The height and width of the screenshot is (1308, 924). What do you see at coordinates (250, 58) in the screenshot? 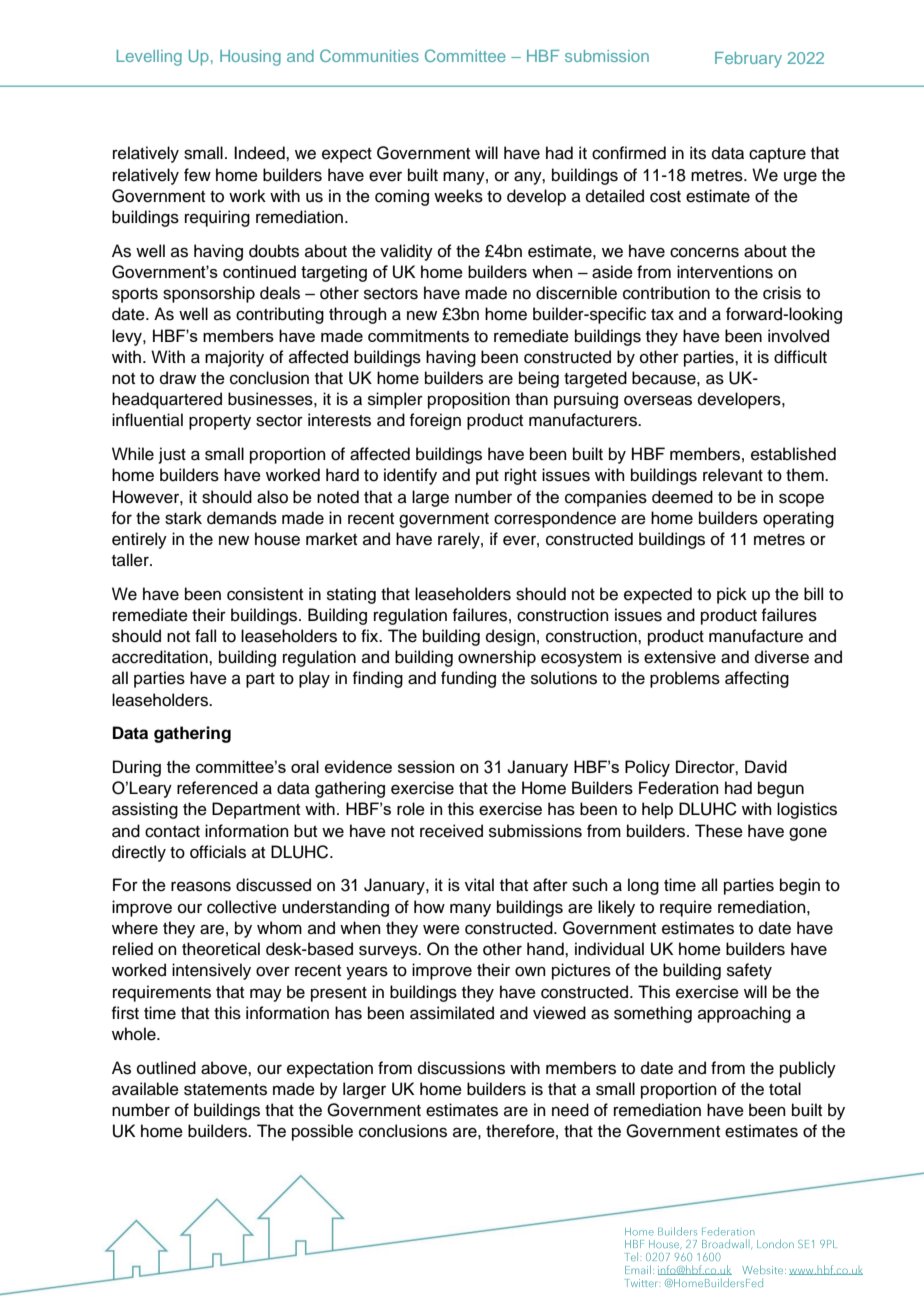
I see `Housing` at bounding box center [250, 58].
